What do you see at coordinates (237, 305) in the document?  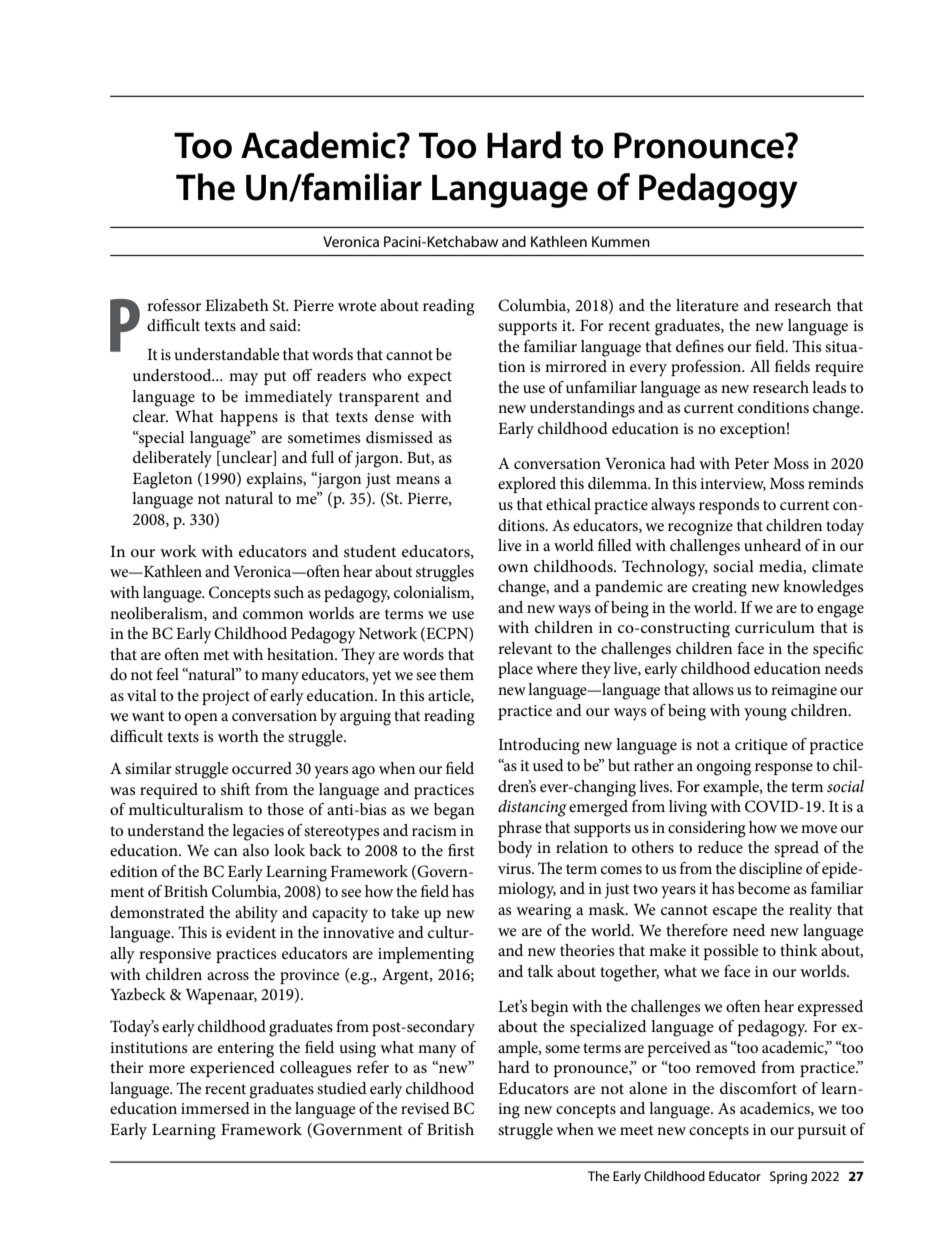 I see `Elizabeth` at bounding box center [237, 305].
